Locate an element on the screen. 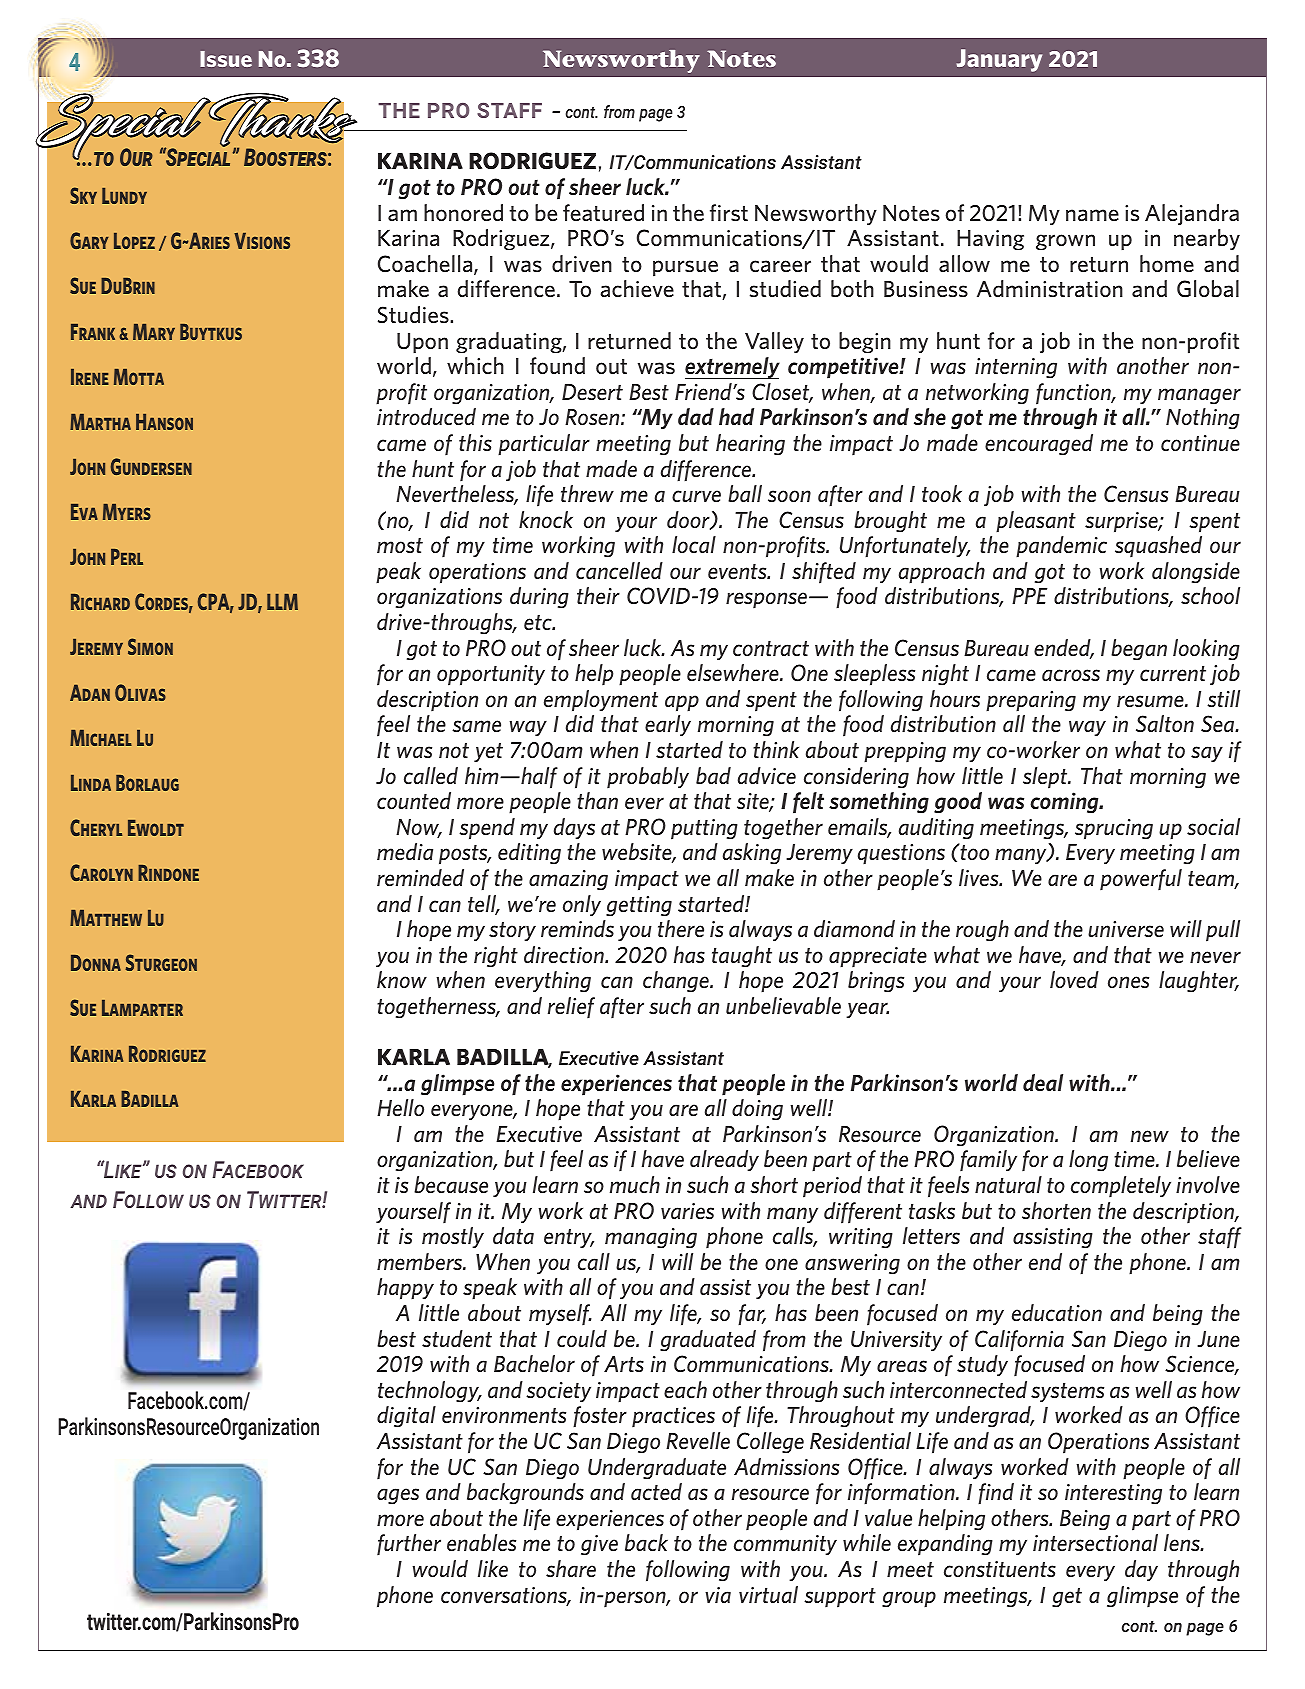  Issue is located at coordinates (226, 59).
